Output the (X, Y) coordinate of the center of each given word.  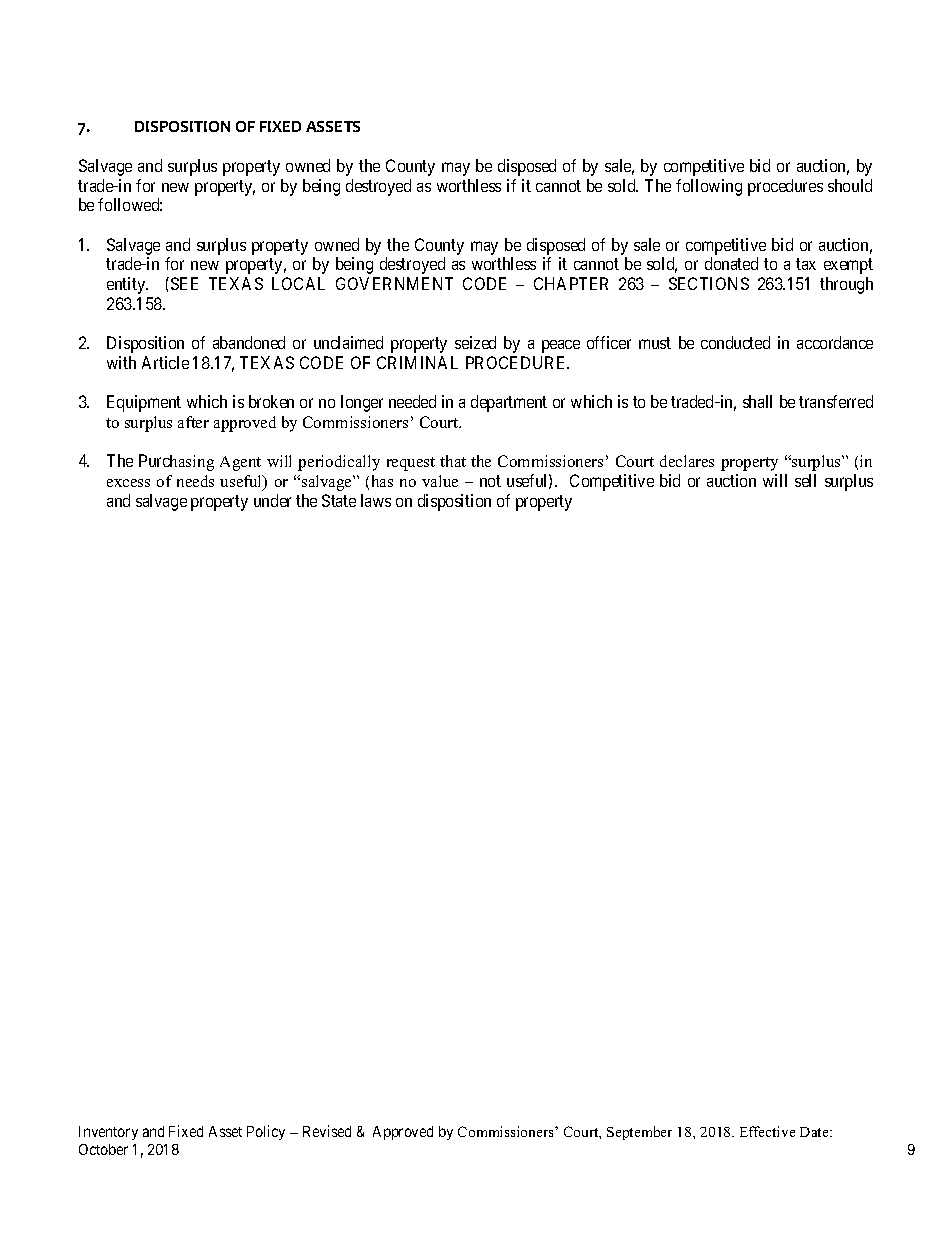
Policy (266, 1132)
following (709, 187)
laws (376, 500)
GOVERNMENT (394, 283)
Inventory (108, 1133)
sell (805, 480)
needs (195, 481)
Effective (767, 1131)
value (440, 481)
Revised (327, 1131)
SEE (184, 283)
